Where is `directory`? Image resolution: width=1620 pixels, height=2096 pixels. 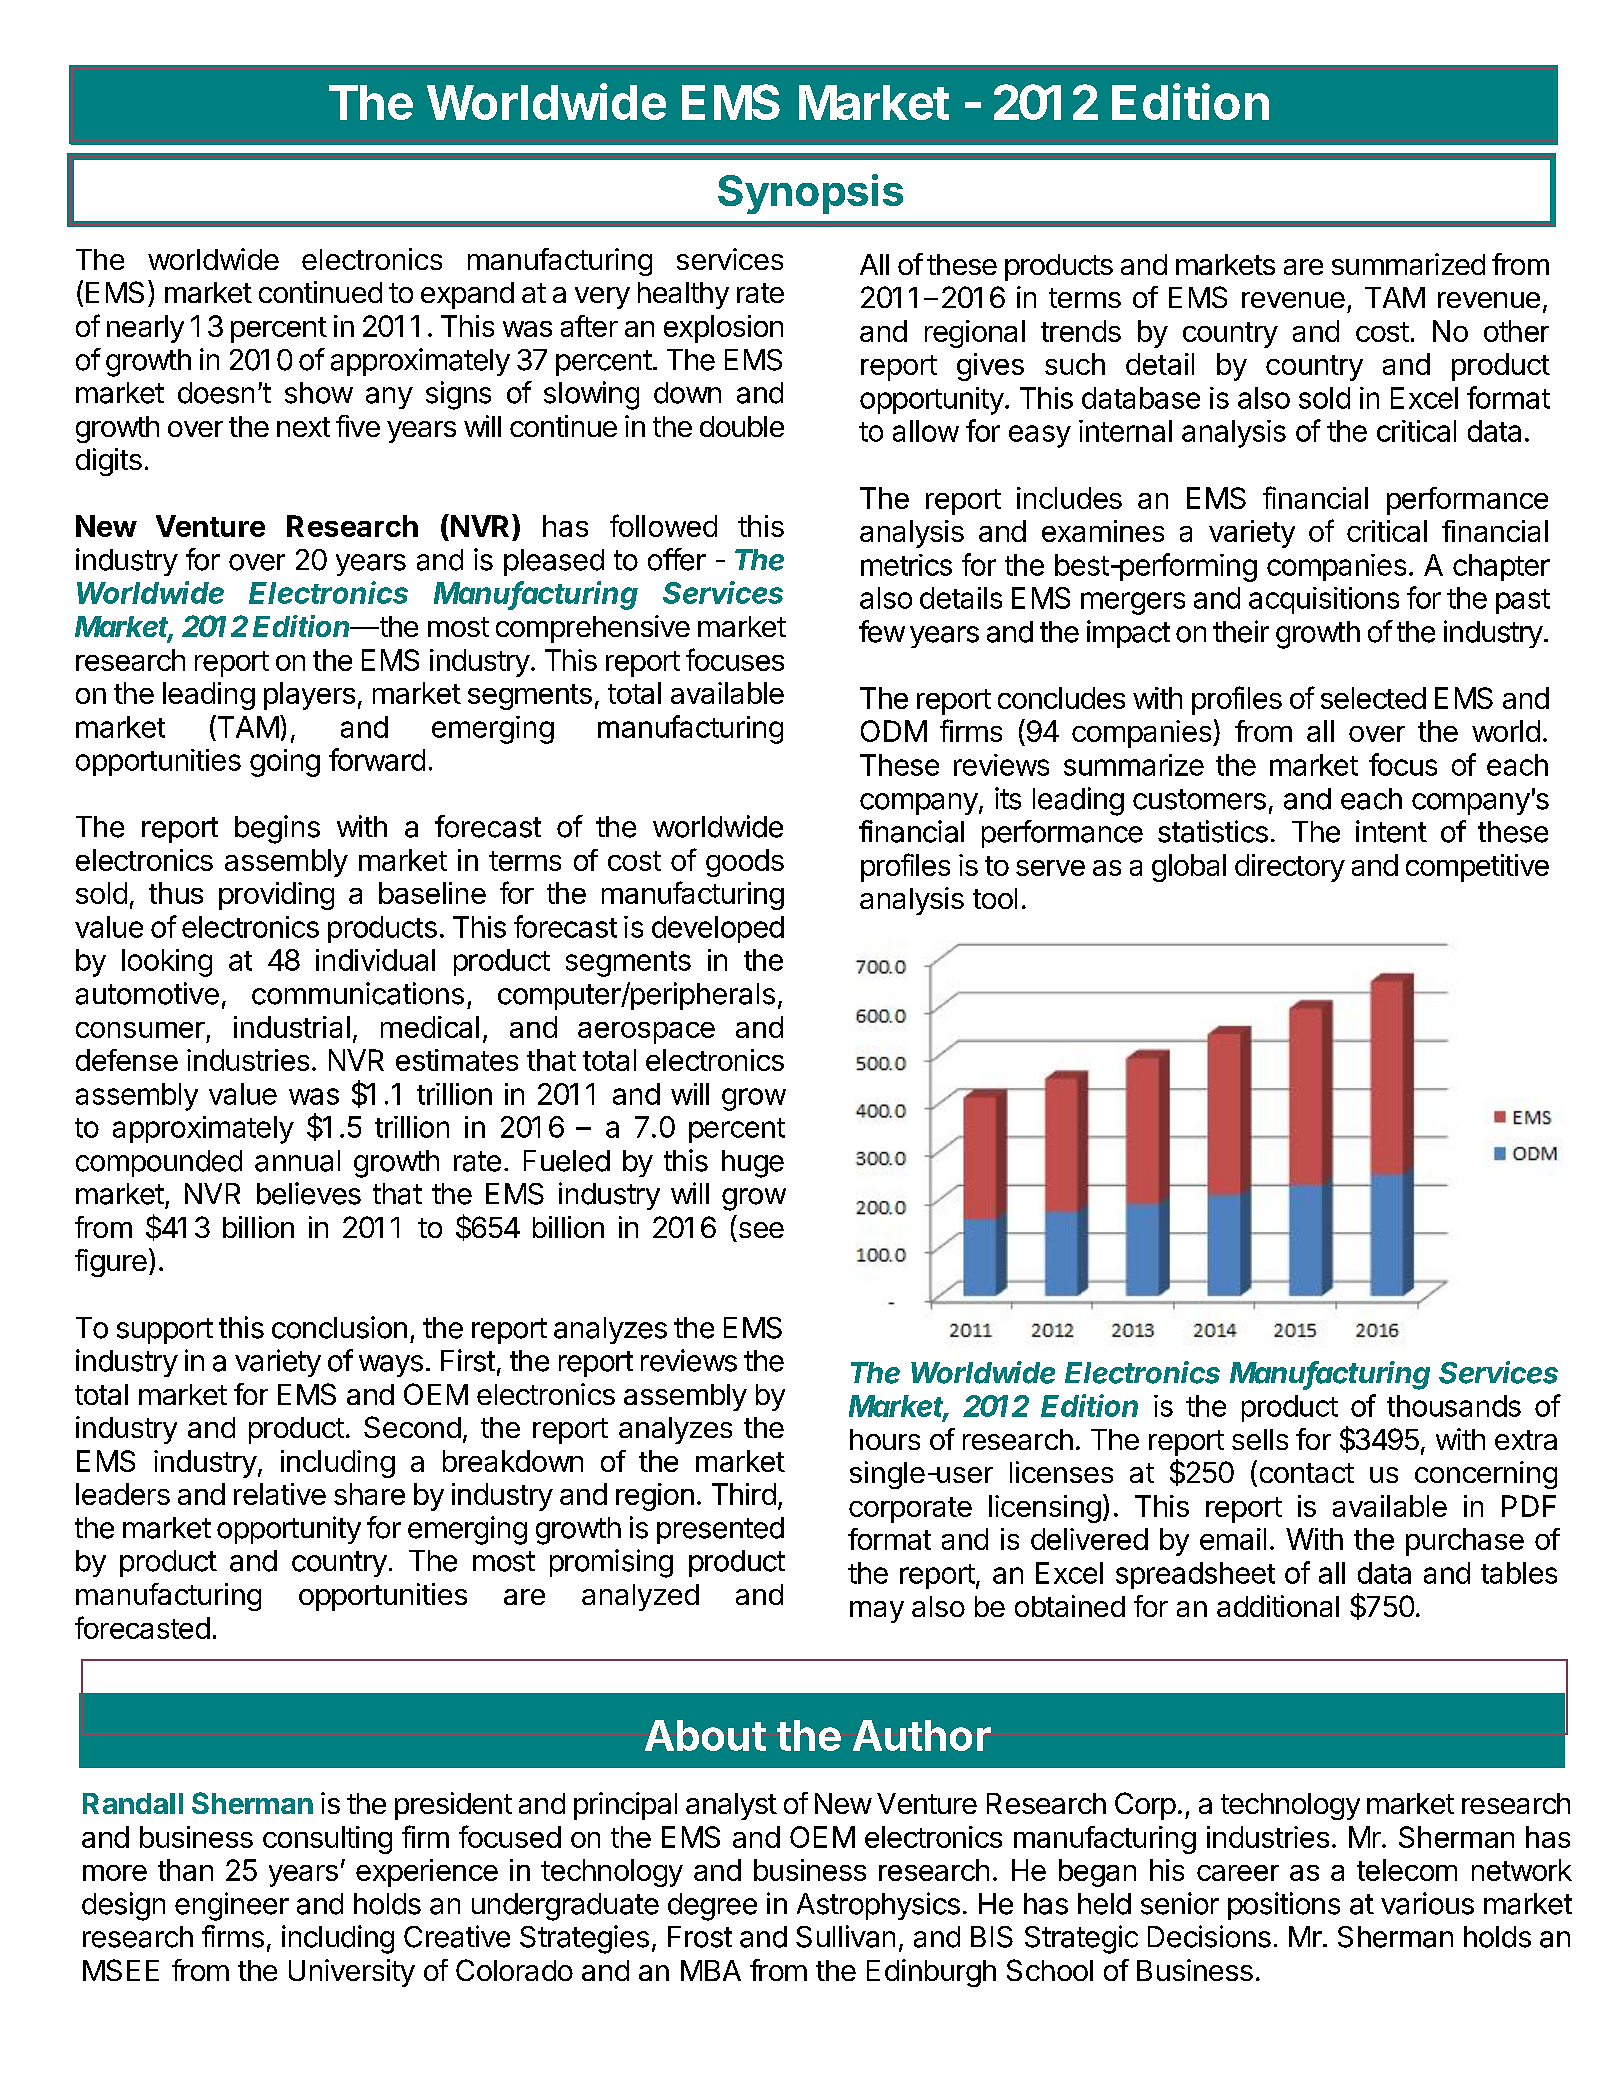 directory is located at coordinates (1290, 868).
